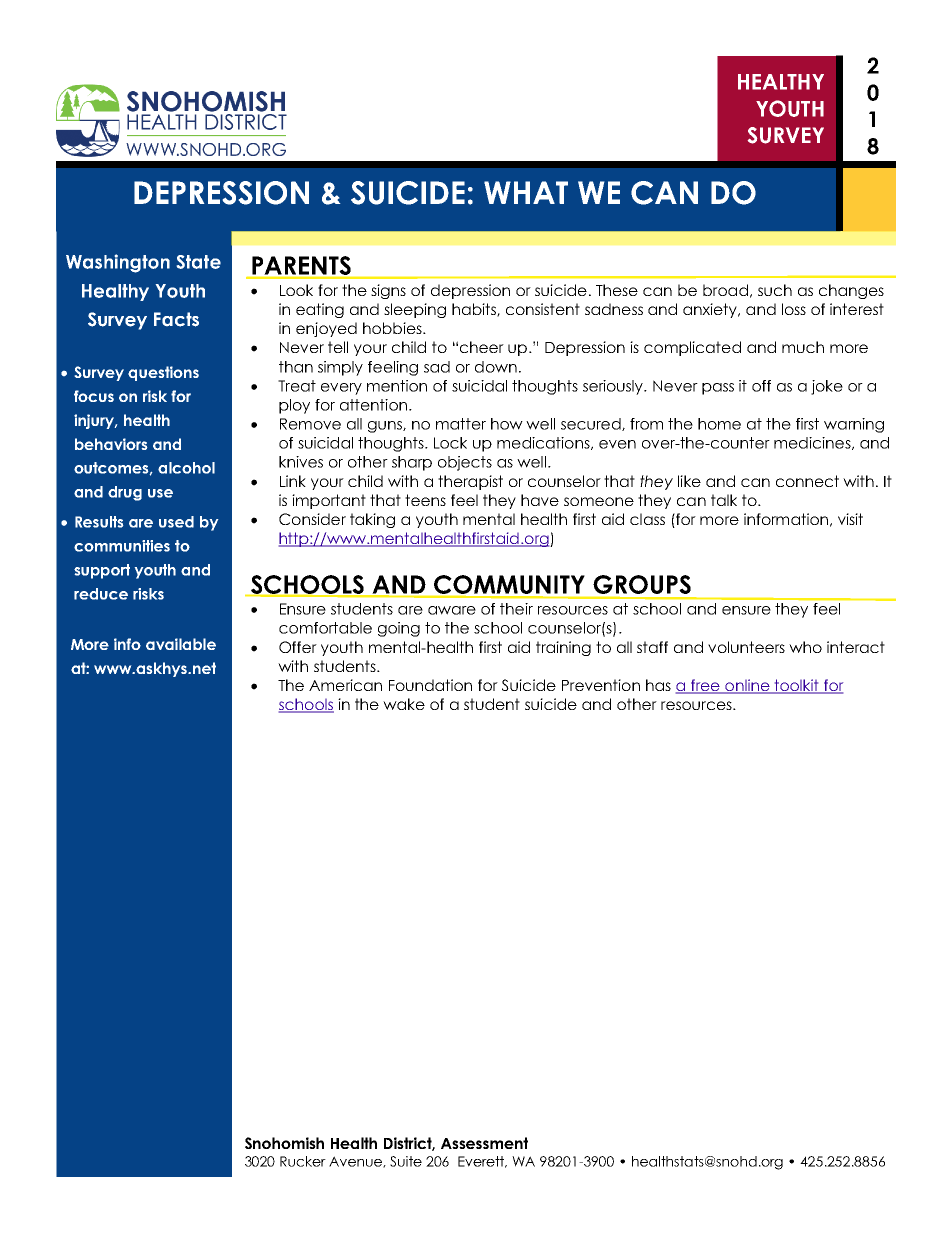 The width and height of the screenshot is (952, 1233). Describe the element at coordinates (482, 1162) in the screenshot. I see `Everett` at that location.
